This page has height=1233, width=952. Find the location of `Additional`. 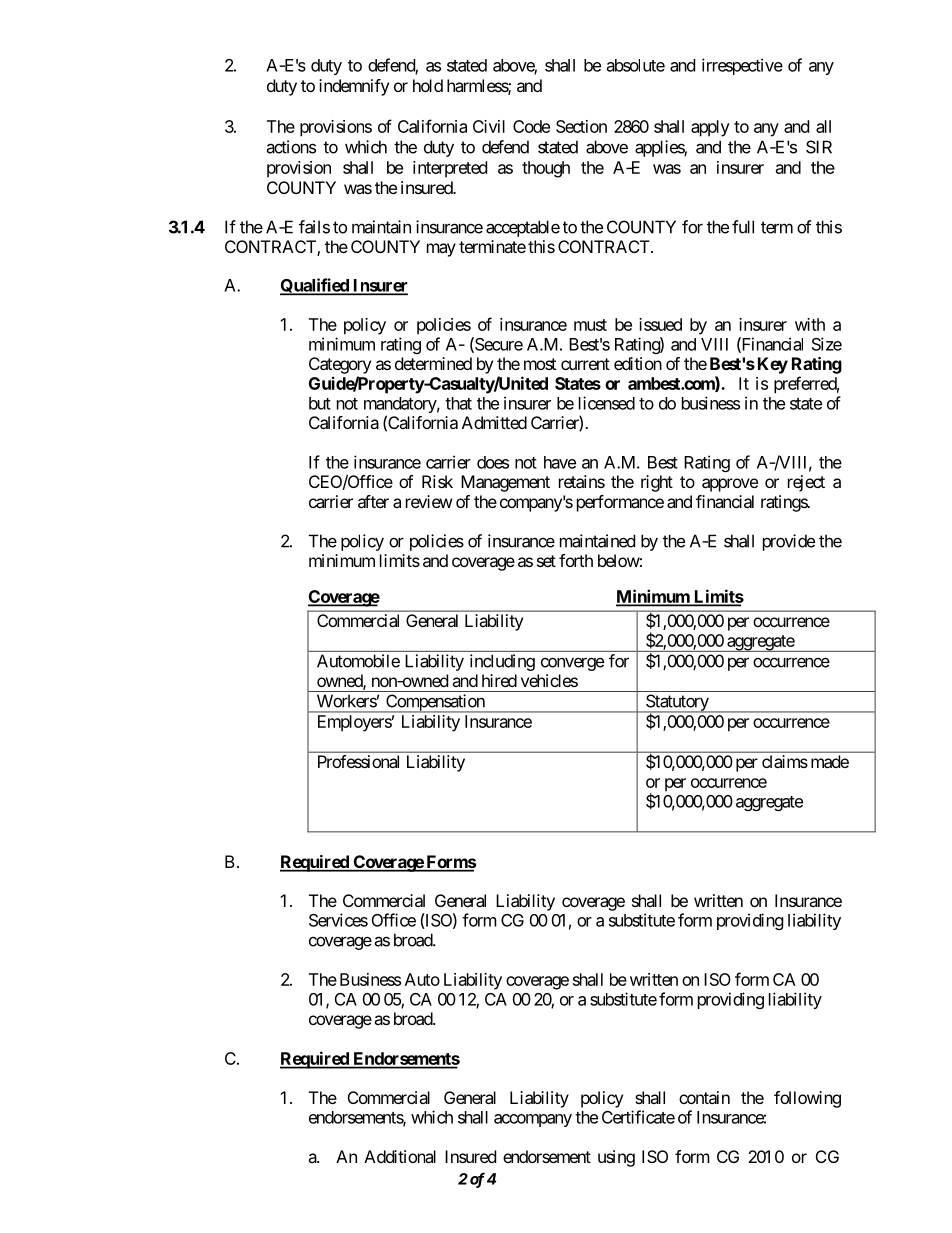

Additional is located at coordinates (400, 1156).
